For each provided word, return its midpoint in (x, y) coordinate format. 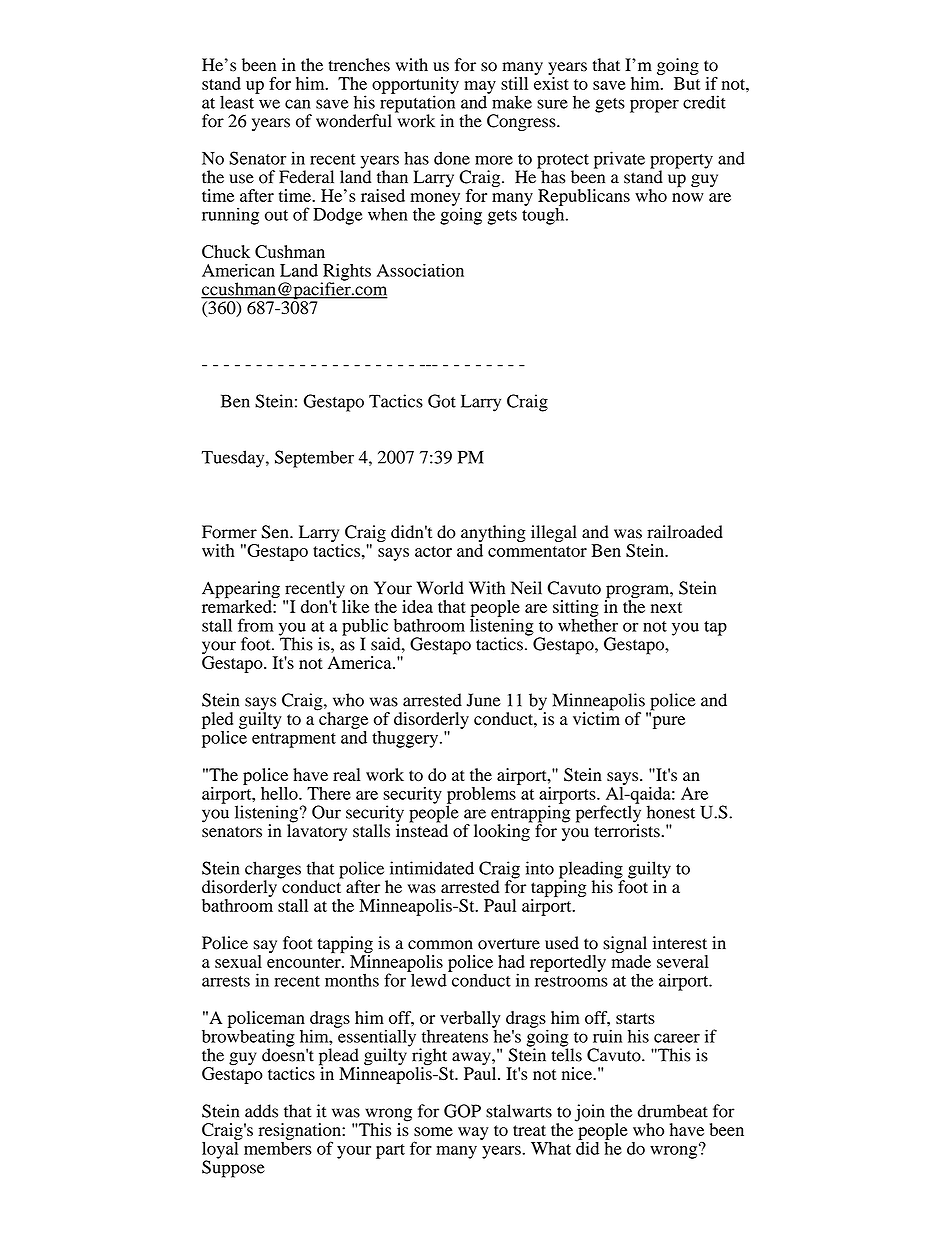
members (278, 1147)
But (687, 83)
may (480, 88)
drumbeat (673, 1111)
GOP (462, 1111)
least (238, 101)
